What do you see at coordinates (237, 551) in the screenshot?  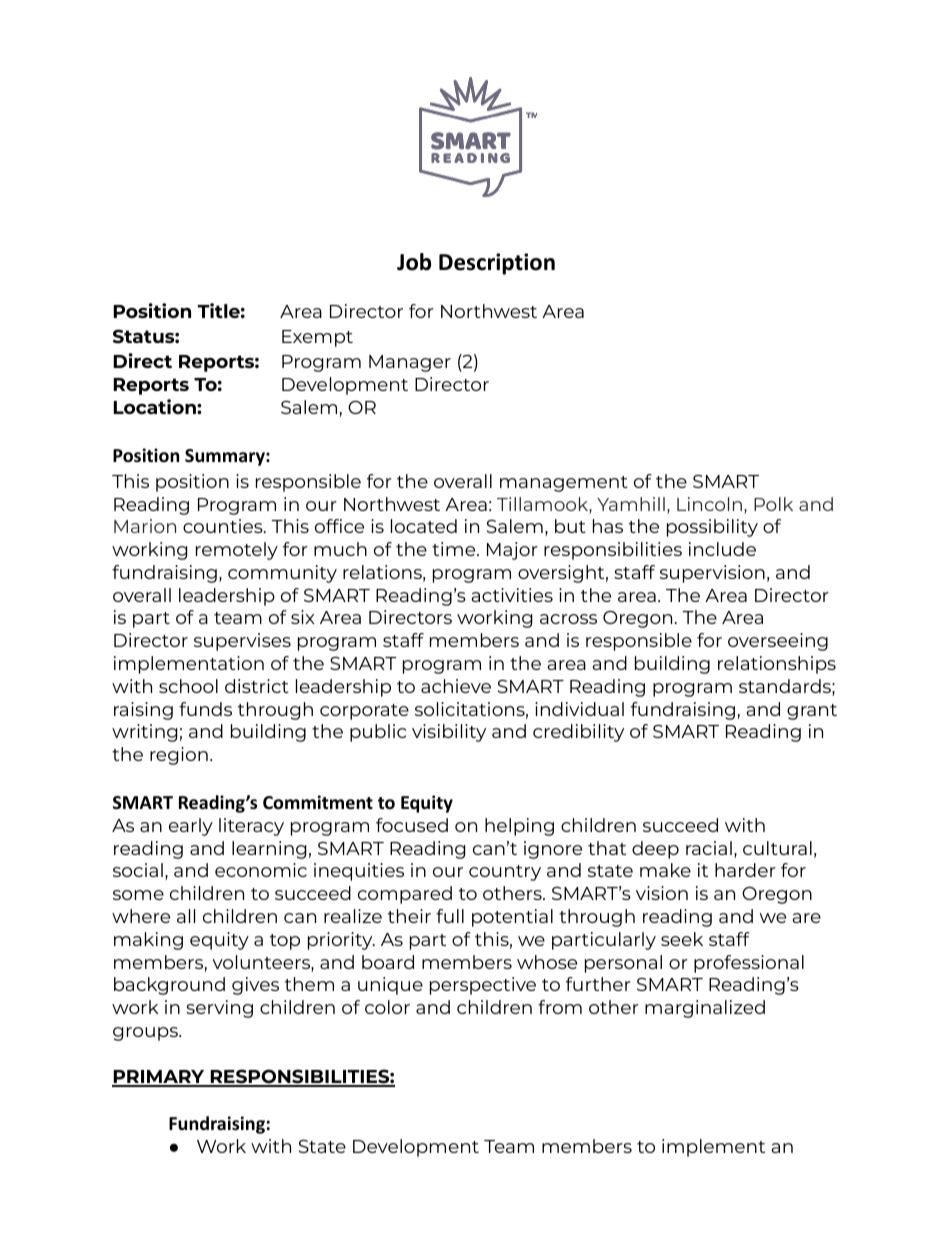 I see `remotely` at bounding box center [237, 551].
